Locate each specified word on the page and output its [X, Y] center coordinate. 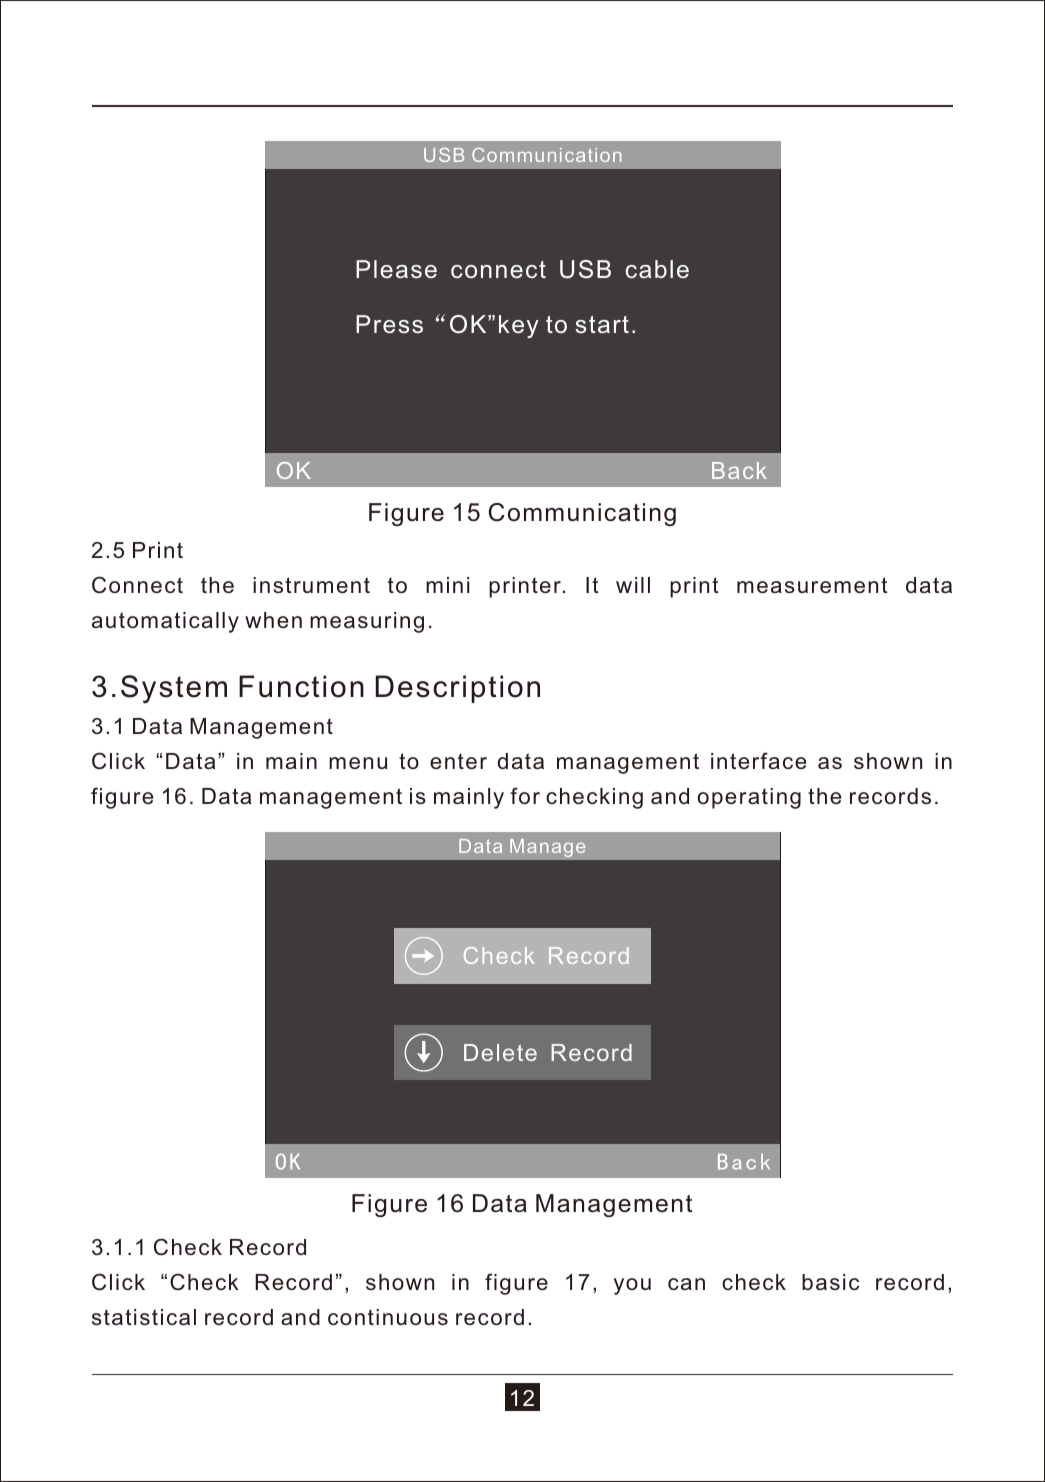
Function [301, 686]
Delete [500, 1052]
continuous [388, 1317]
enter [458, 761]
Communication [546, 155]
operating [749, 798]
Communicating [582, 514]
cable [657, 269]
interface [758, 760]
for [525, 795]
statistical [144, 1317]
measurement [812, 585]
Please [396, 269]
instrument [311, 585]
